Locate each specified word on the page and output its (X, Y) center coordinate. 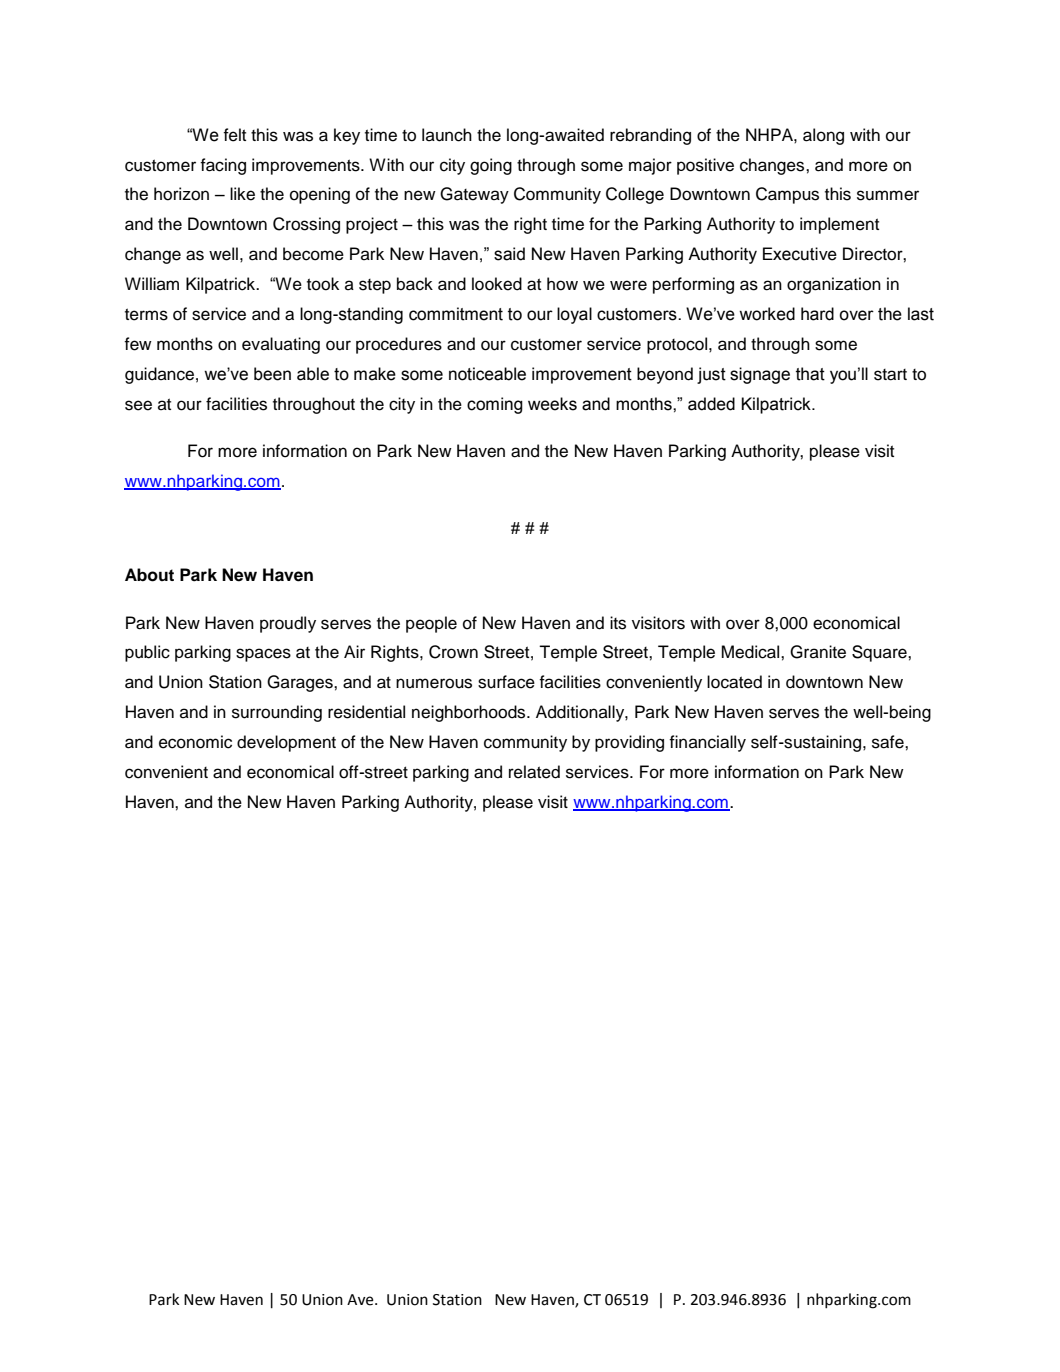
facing (223, 166)
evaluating (281, 345)
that (810, 374)
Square (880, 653)
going (491, 166)
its (618, 623)
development (286, 743)
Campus (787, 195)
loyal (574, 315)
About (149, 575)
